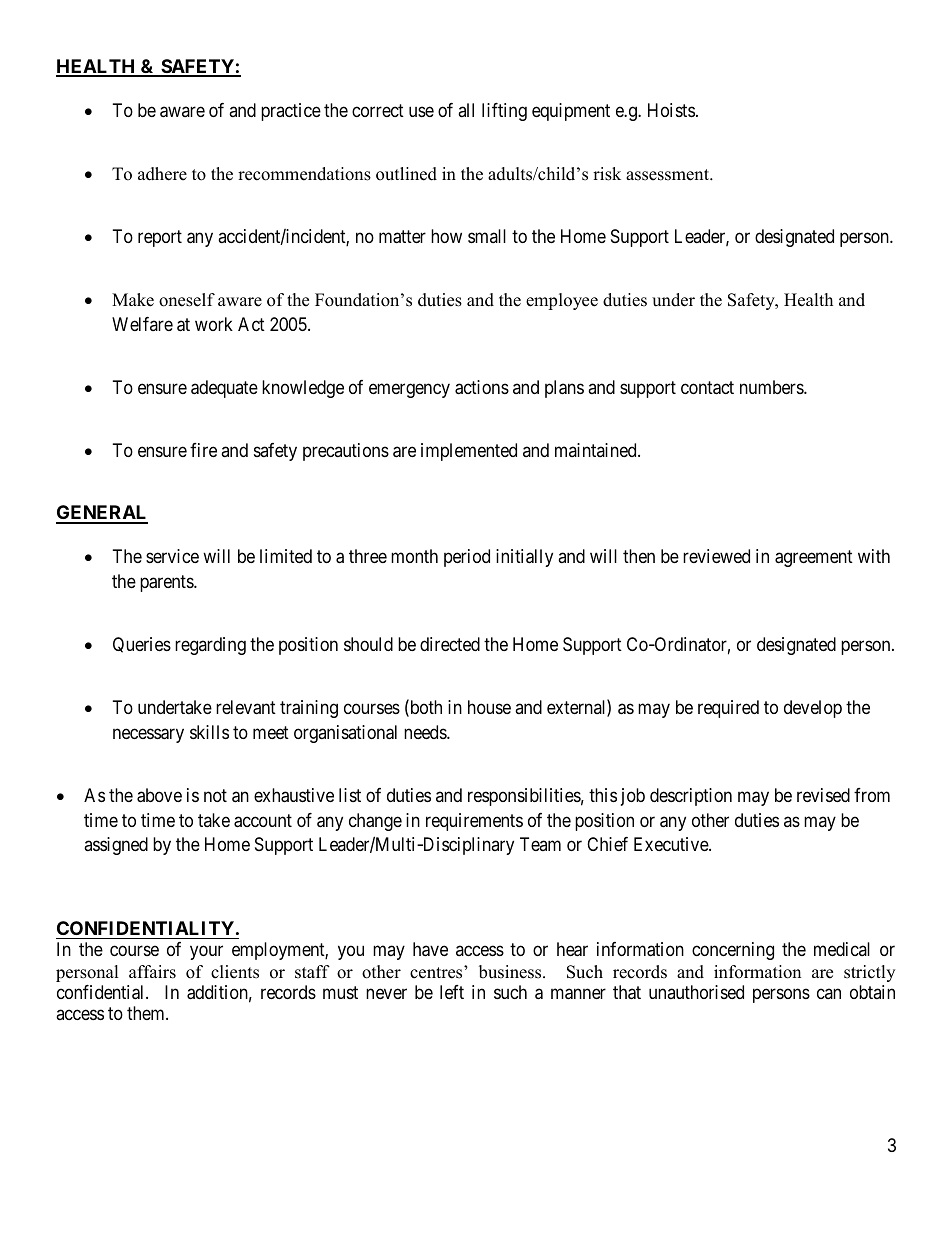 The height and width of the image is (1233, 952). What do you see at coordinates (235, 972) in the image?
I see `clients` at bounding box center [235, 972].
